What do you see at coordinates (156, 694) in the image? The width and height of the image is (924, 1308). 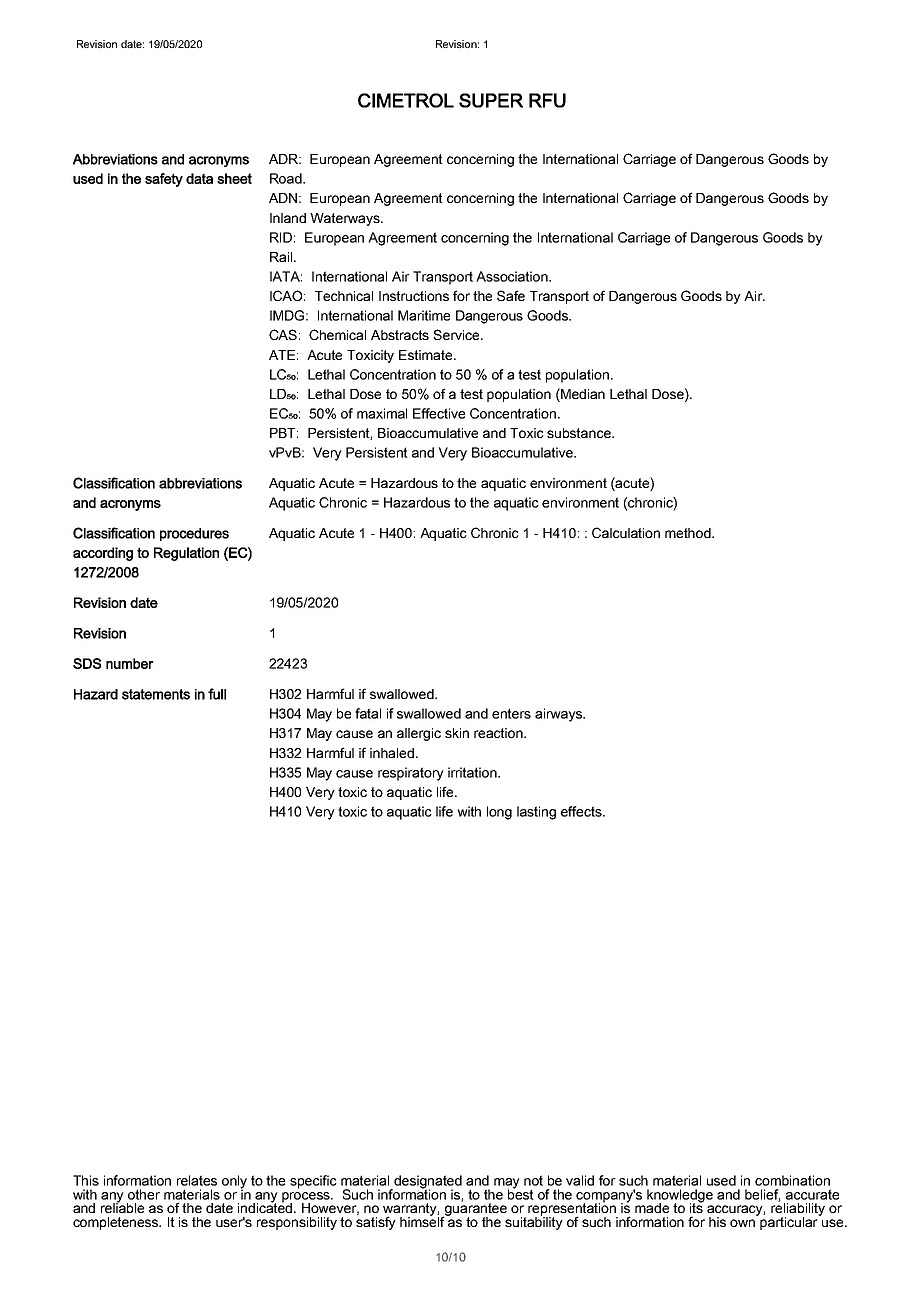 I see `statements` at bounding box center [156, 694].
